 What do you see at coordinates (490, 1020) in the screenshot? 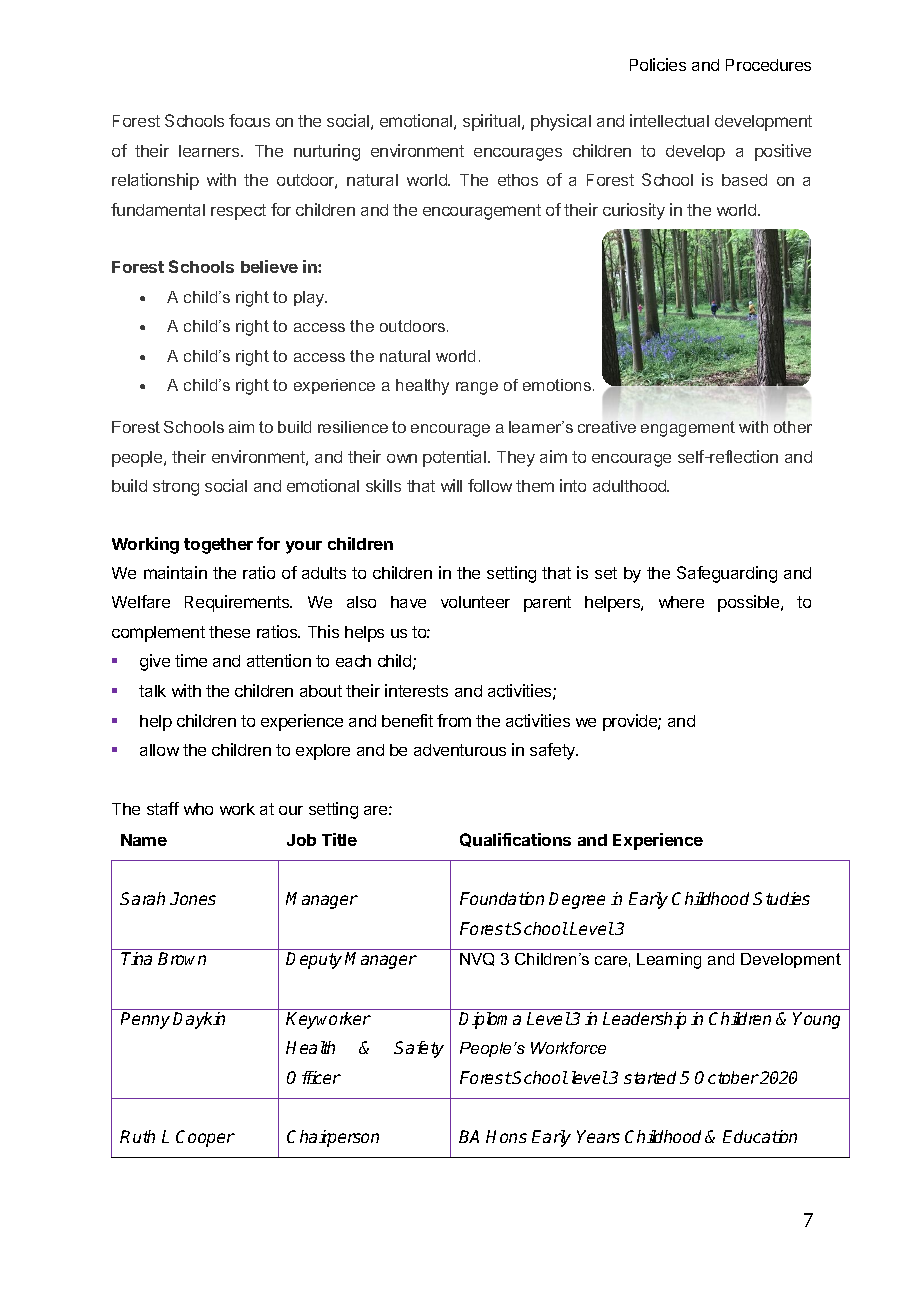
I see `Diploma` at bounding box center [490, 1020].
